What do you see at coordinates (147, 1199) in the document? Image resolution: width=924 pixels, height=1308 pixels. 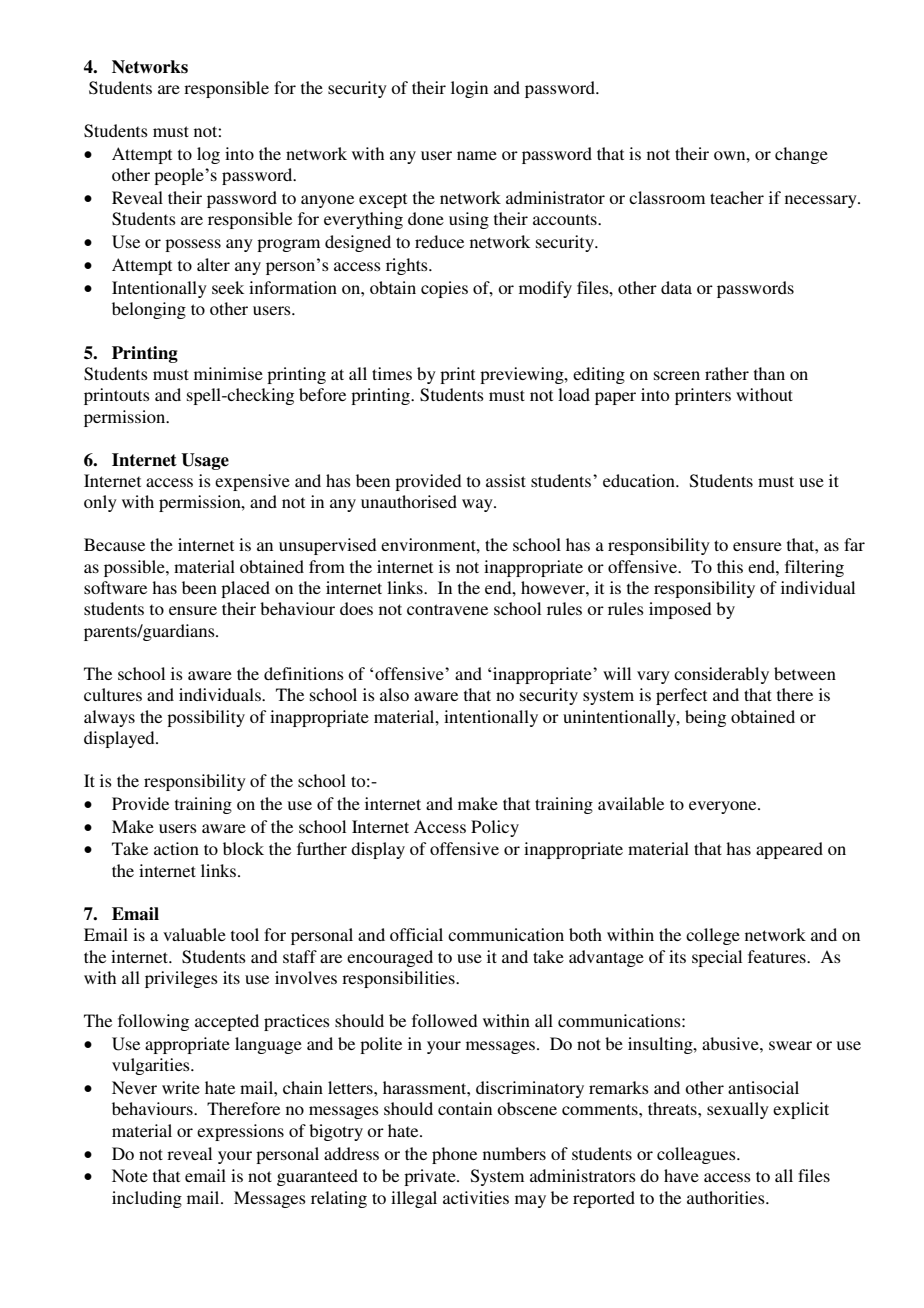 I see `including` at bounding box center [147, 1199].
